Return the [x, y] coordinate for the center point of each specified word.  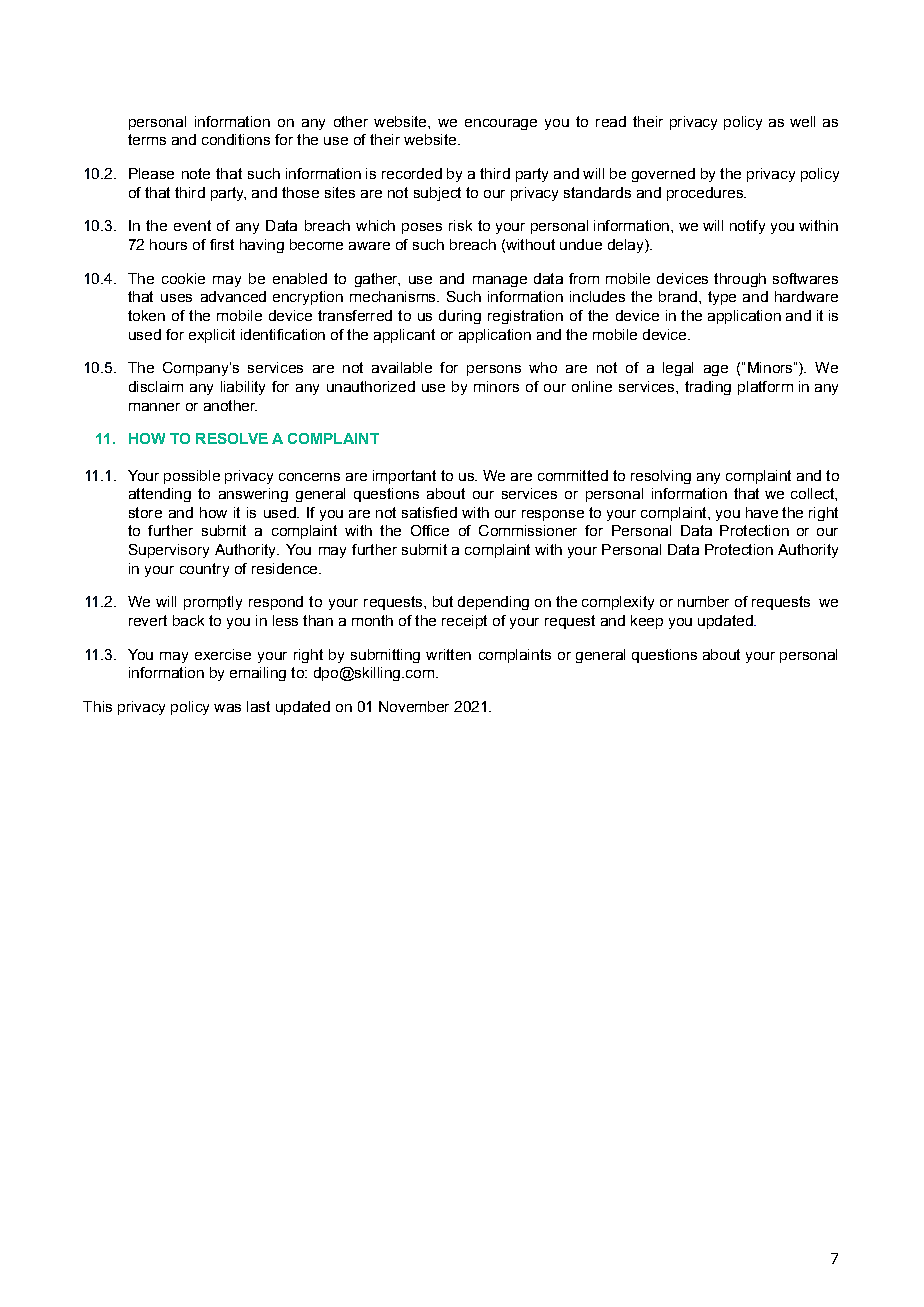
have [762, 512]
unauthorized [371, 386]
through [740, 280]
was [227, 708]
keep [647, 622]
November [414, 706]
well [802, 121]
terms [147, 139]
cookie [183, 278]
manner [154, 407]
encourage [501, 124]
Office [430, 530]
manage [500, 281]
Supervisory [169, 551]
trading [708, 388]
